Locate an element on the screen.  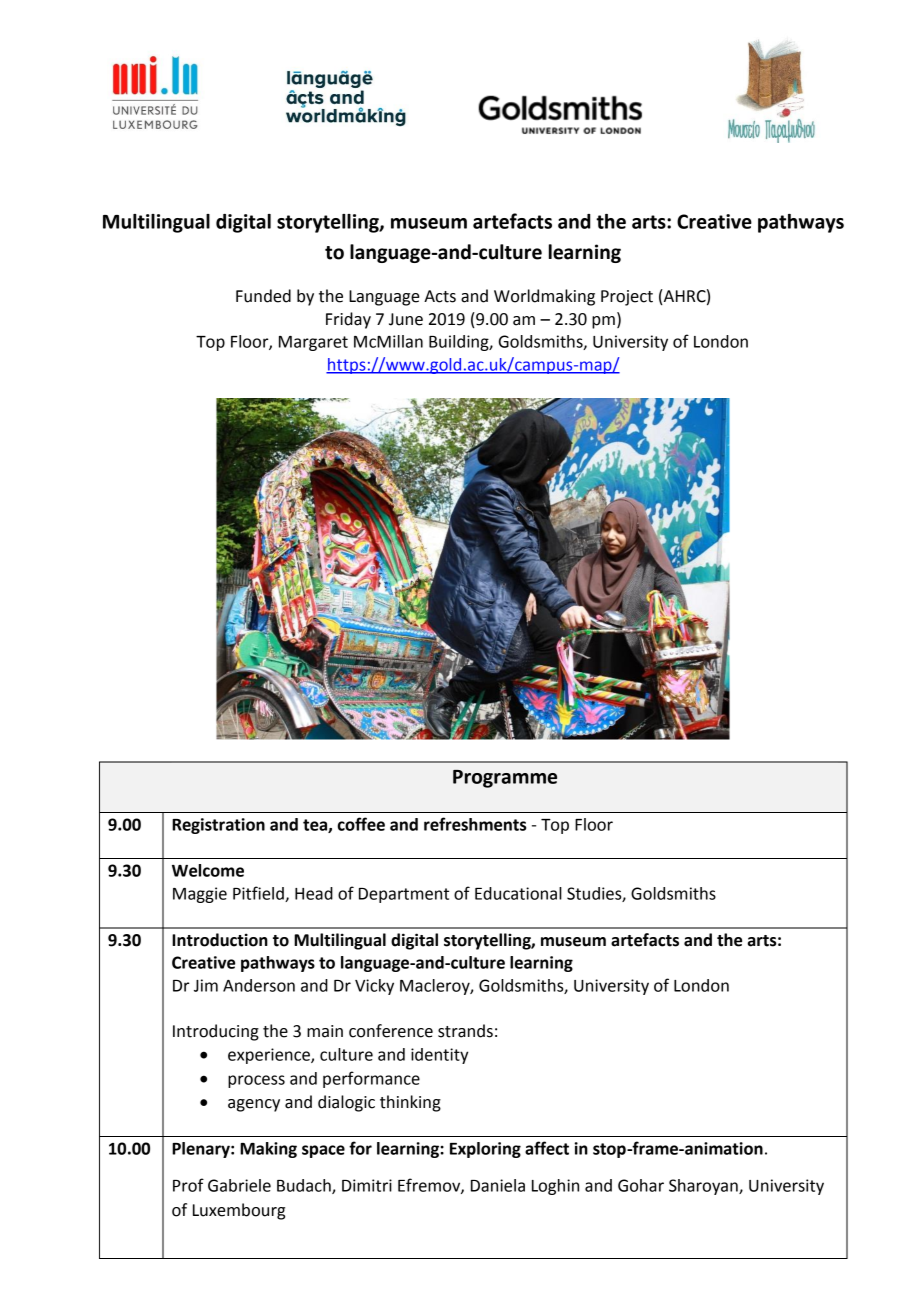
refreshments is located at coordinates (475, 824).
